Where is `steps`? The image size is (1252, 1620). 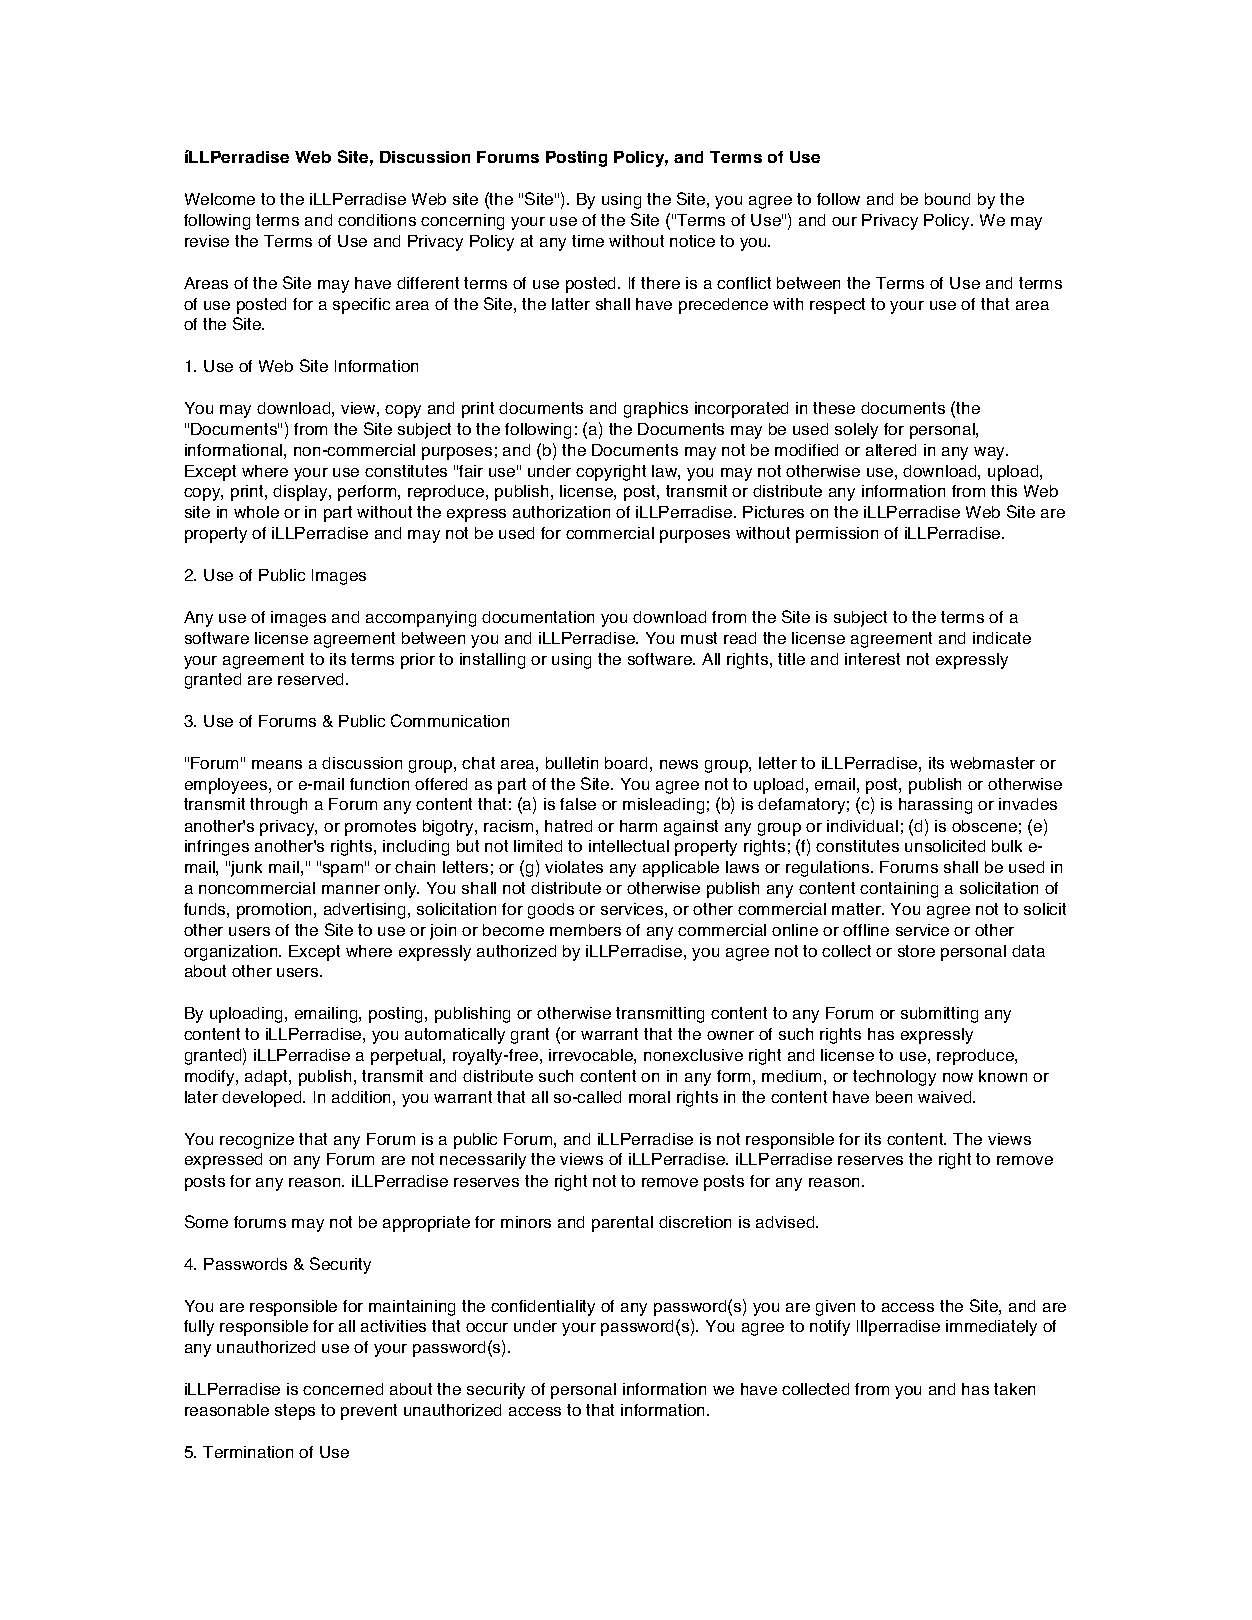 steps is located at coordinates (295, 1412).
